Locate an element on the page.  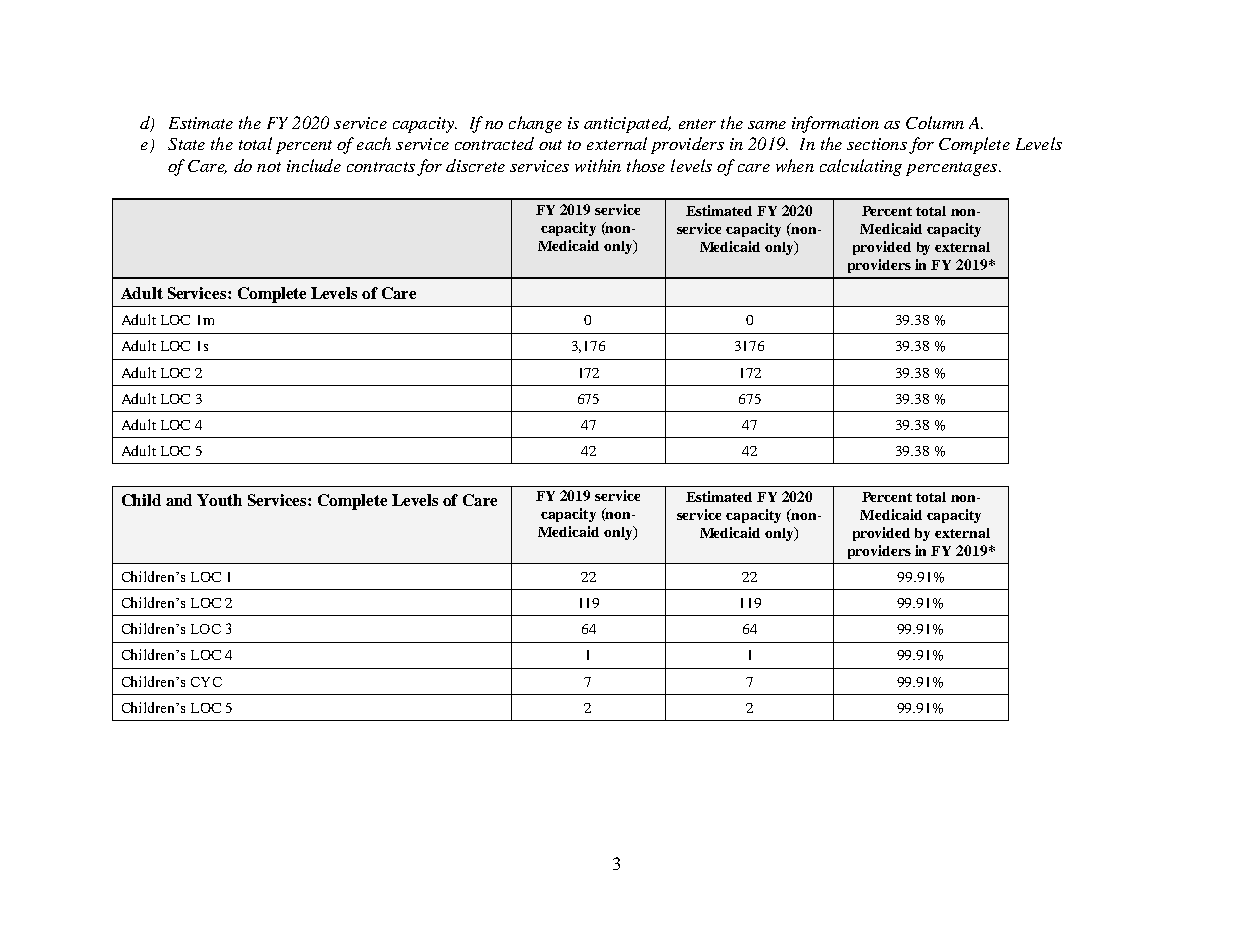
sections is located at coordinates (877, 144).
